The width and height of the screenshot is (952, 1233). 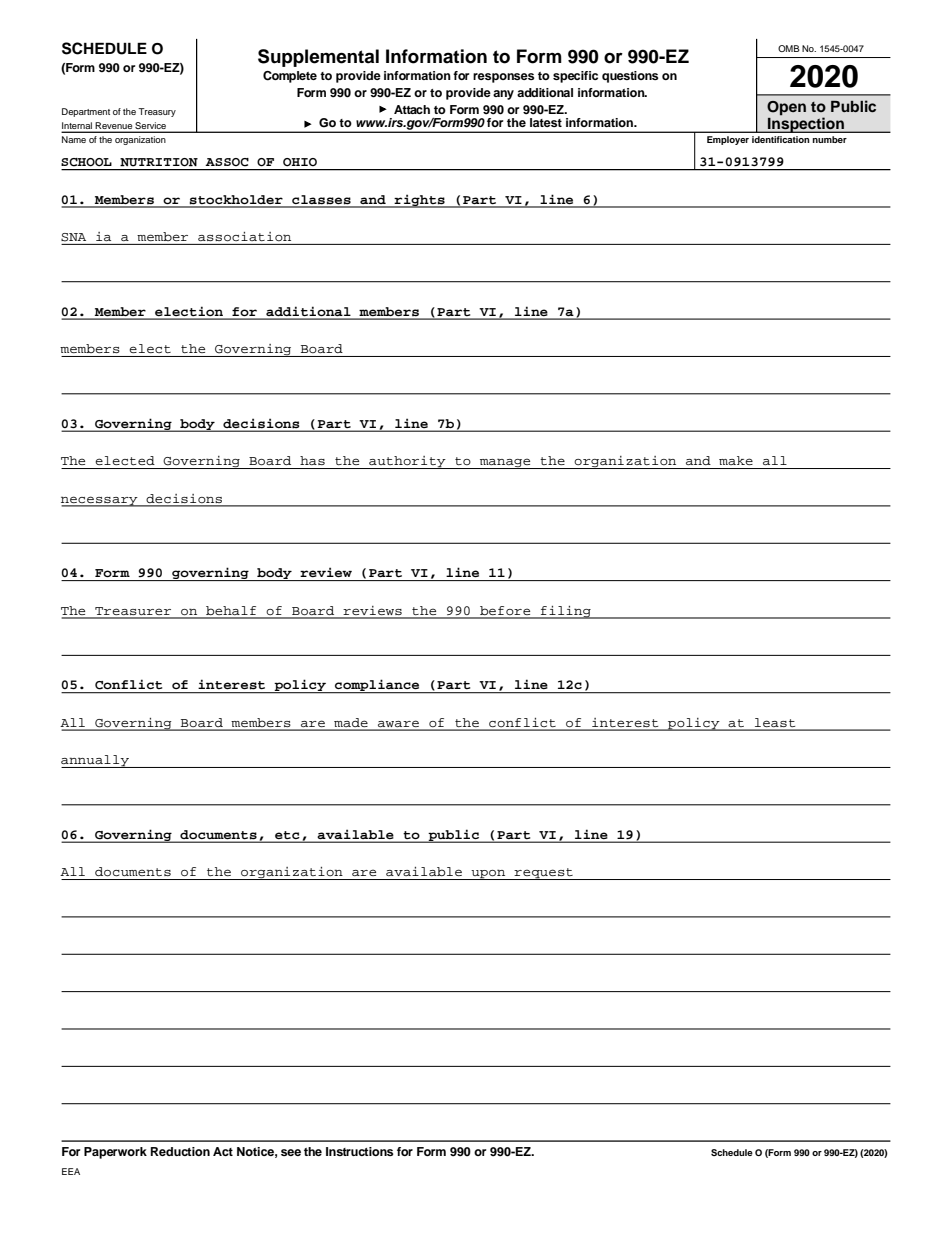 I want to click on Open, so click(x=786, y=108).
